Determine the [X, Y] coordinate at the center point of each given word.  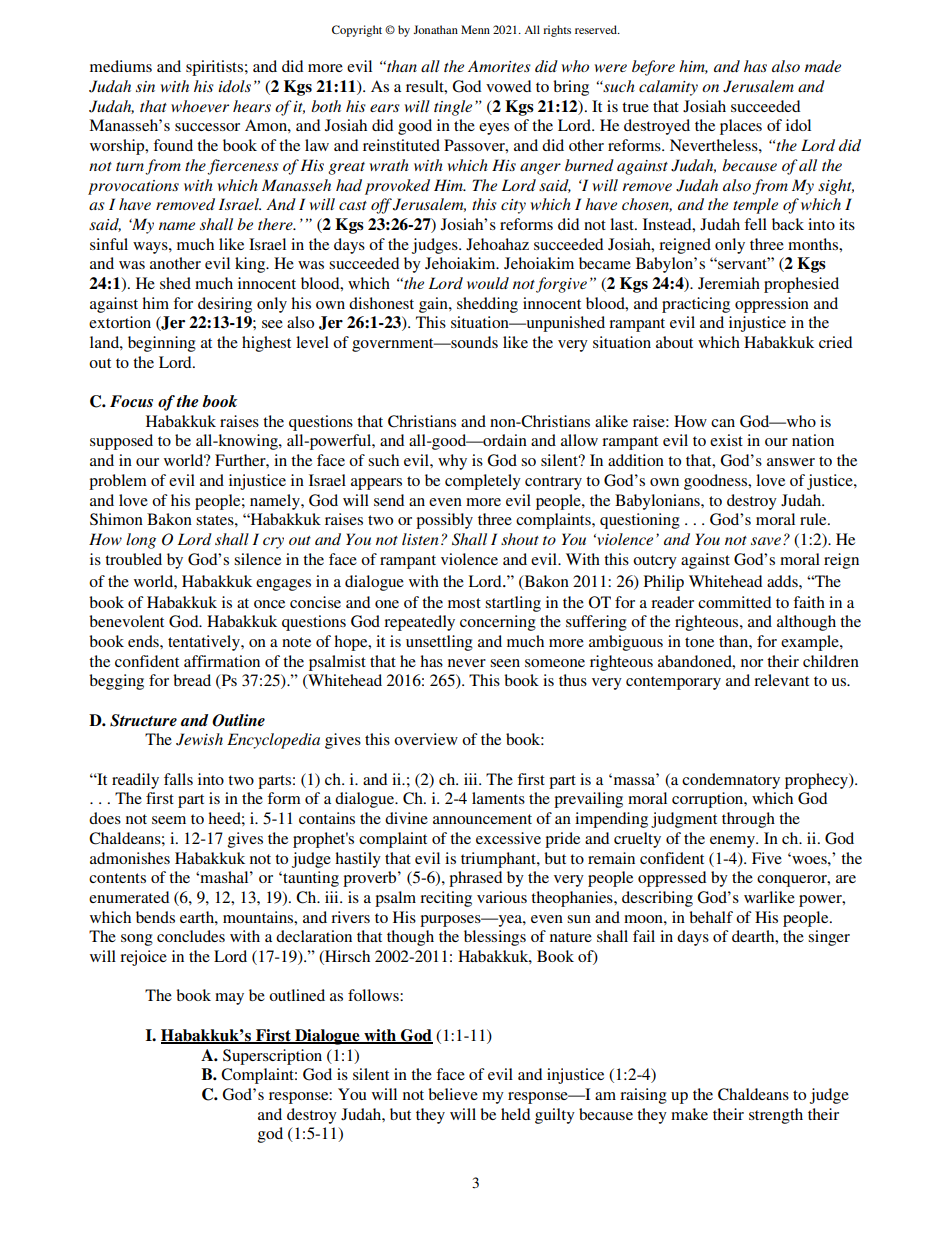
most [464, 603]
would [488, 283]
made [823, 66]
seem [169, 820]
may [229, 999]
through [748, 820]
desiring [225, 305]
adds [783, 581]
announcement [482, 819]
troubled [133, 559]
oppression [772, 305]
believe [453, 1094]
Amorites [499, 66]
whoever [200, 106]
